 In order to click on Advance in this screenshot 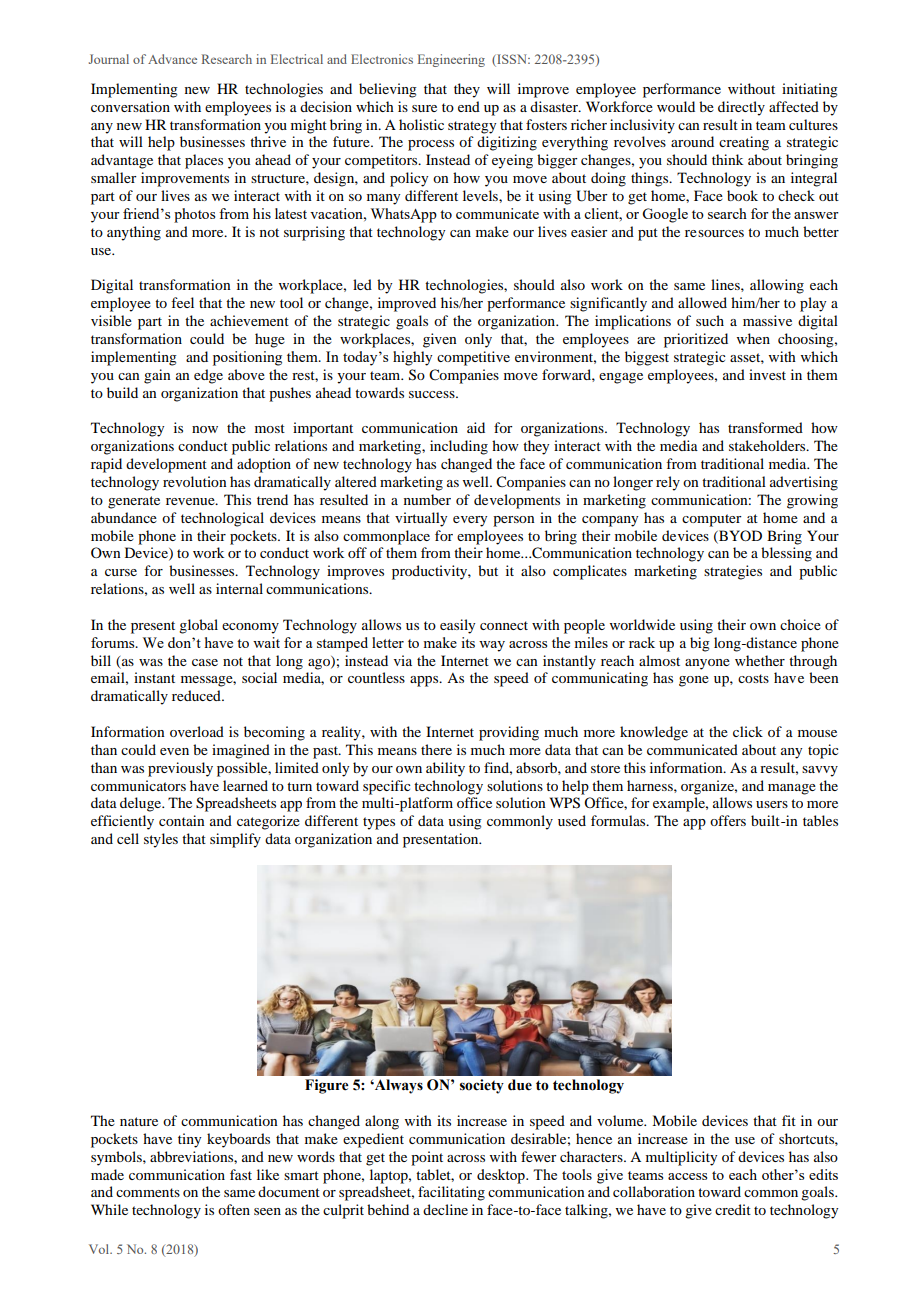, I will do `click(172, 59)`.
